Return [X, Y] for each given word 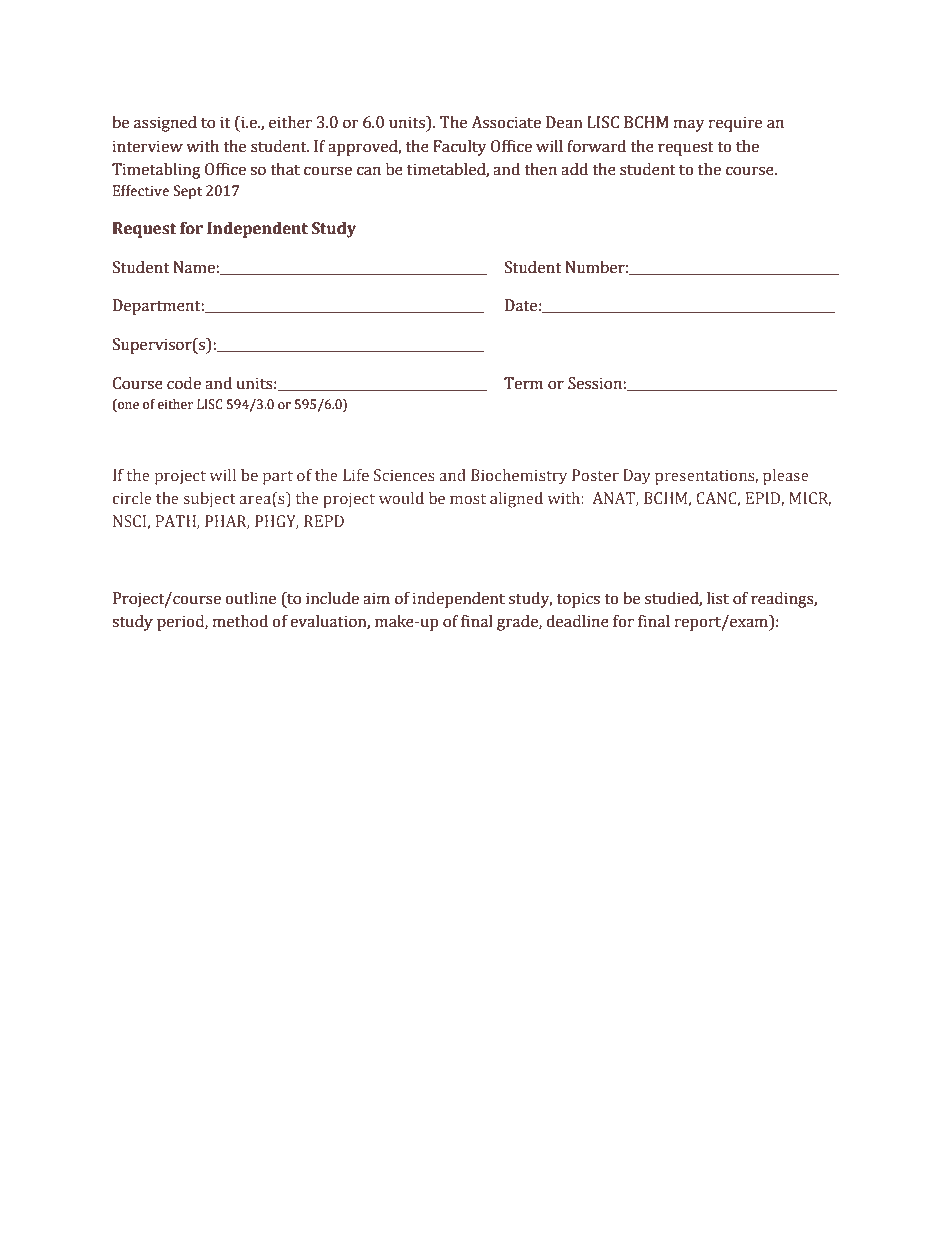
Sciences [404, 475]
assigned [165, 124]
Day [637, 477]
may [689, 125]
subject [210, 499]
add [574, 169]
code [184, 383]
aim [376, 598]
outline [250, 598]
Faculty [460, 148]
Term [523, 383]
